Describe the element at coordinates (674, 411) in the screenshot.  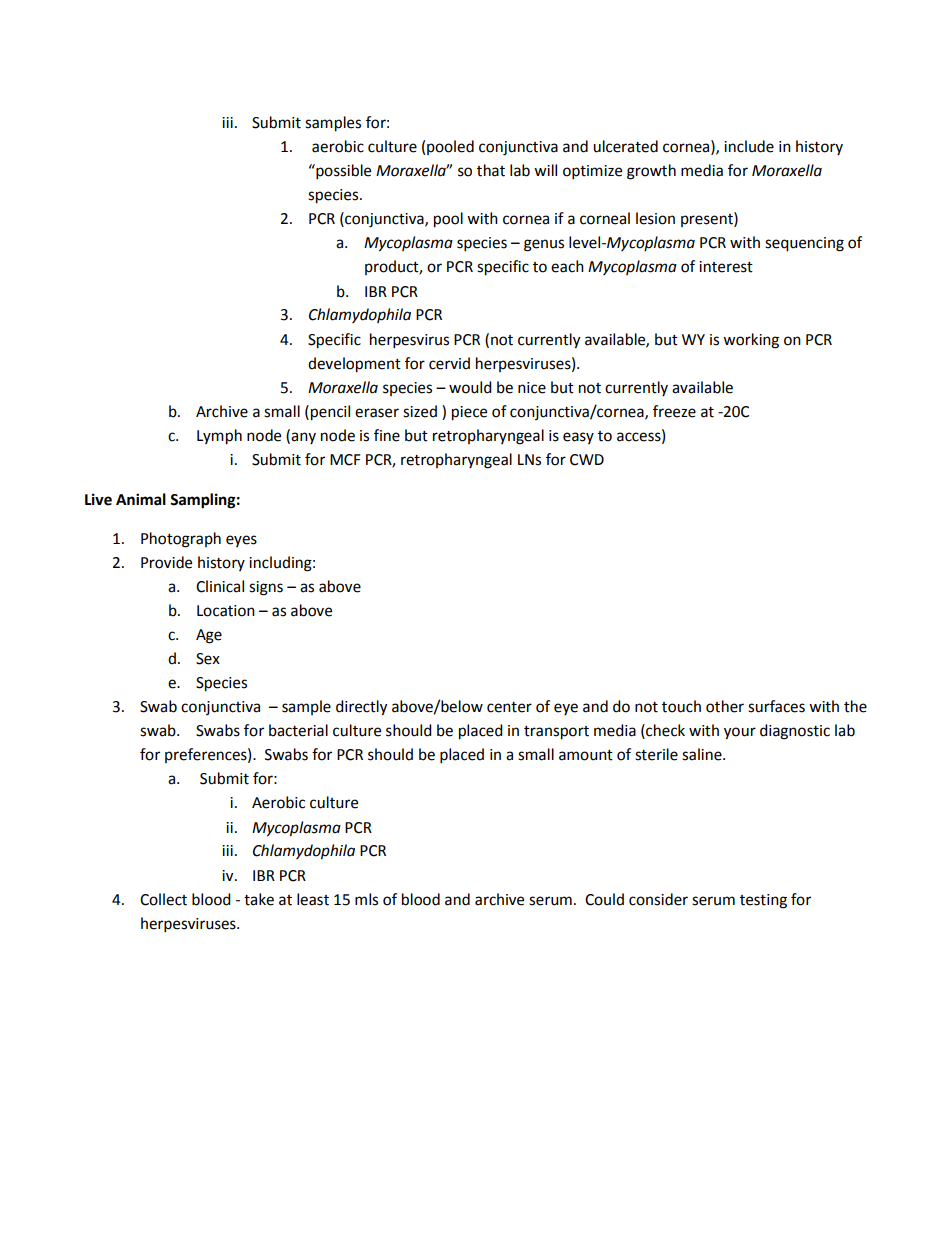
I see `freeze` at that location.
